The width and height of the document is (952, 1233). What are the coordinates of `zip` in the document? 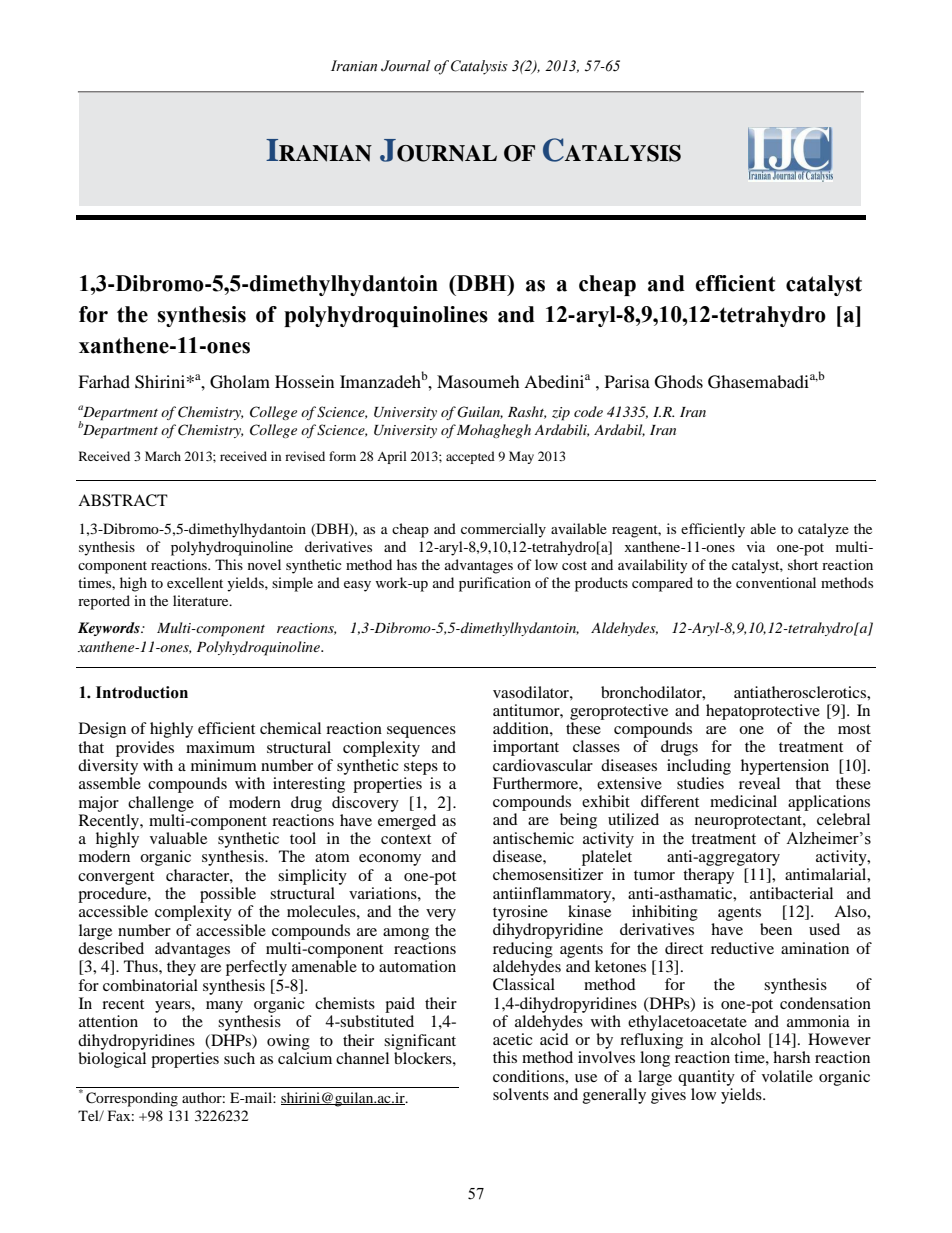 It's located at (561, 414).
